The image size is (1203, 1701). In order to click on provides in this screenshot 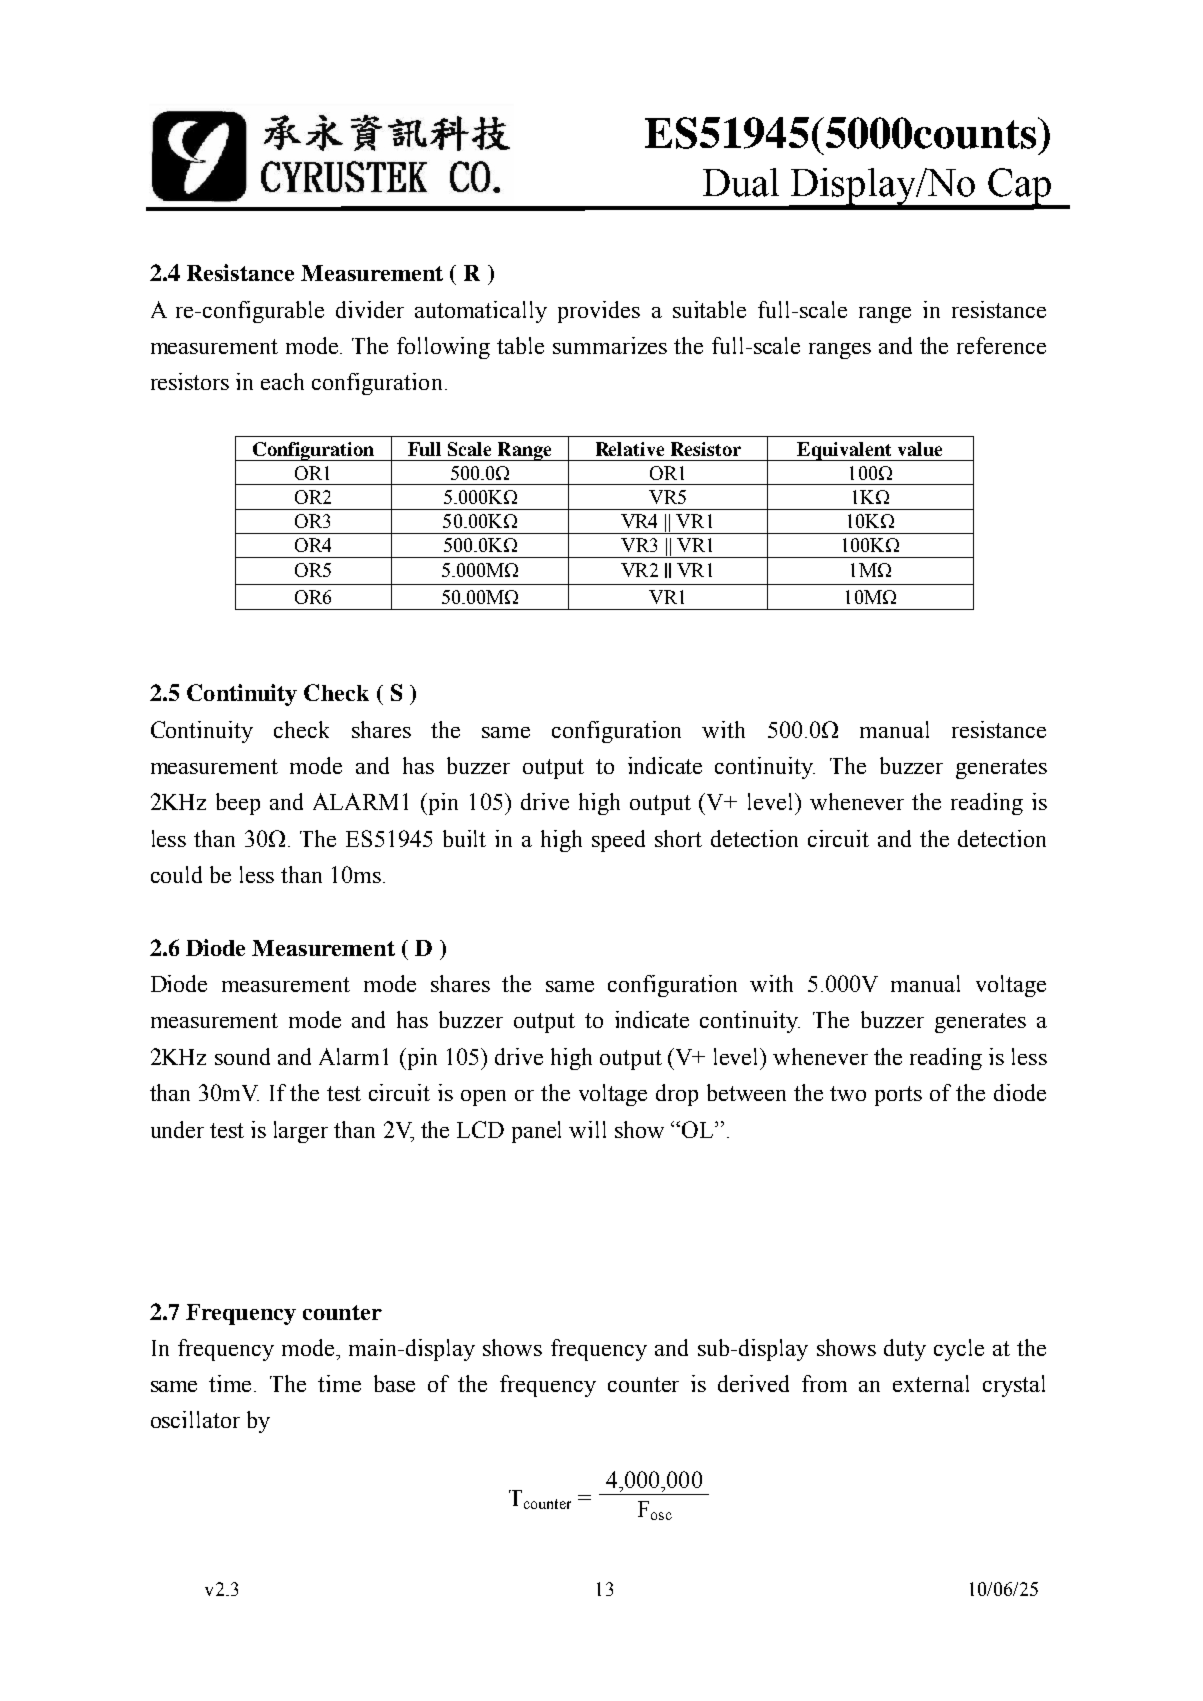, I will do `click(599, 312)`.
